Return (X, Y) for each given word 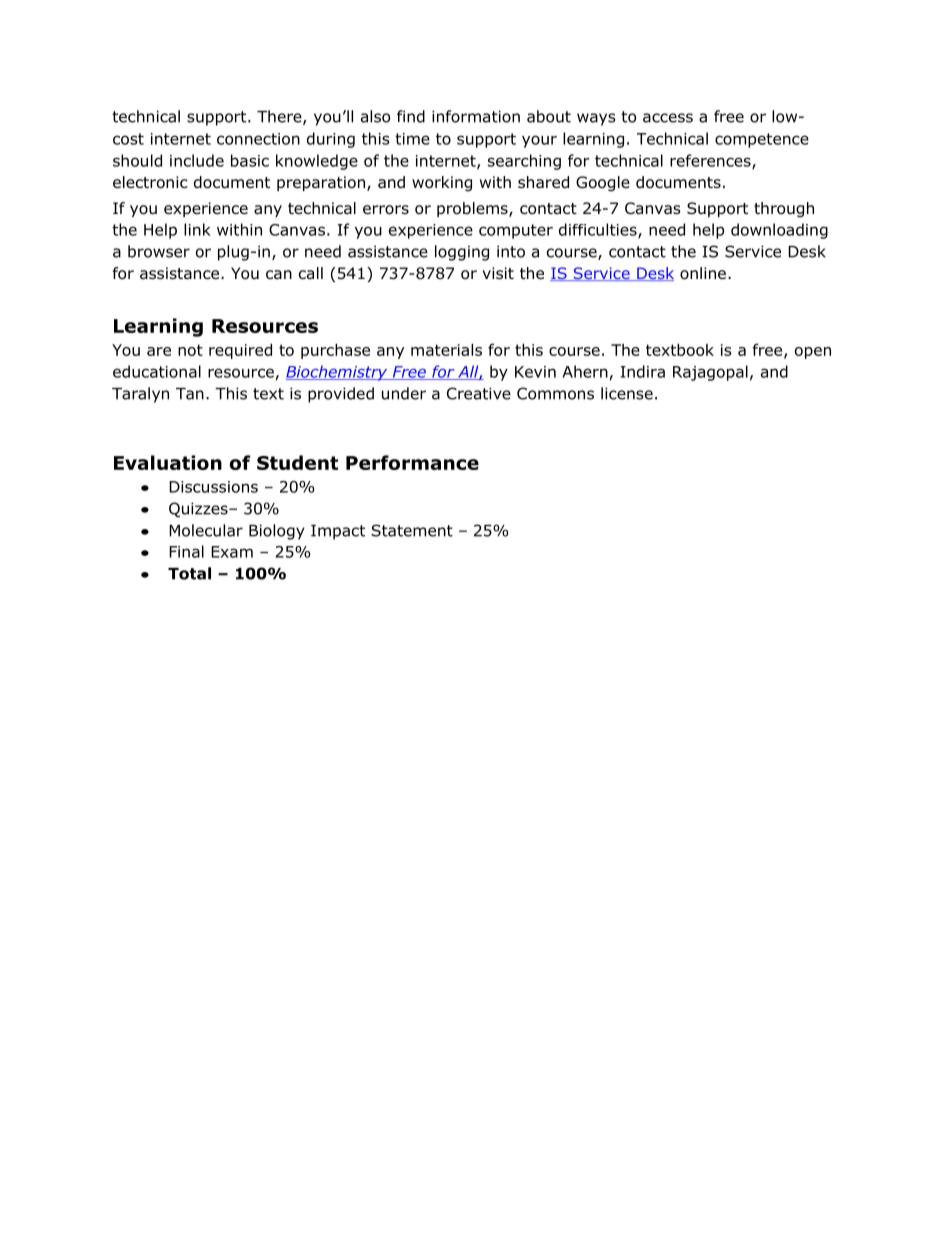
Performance (412, 462)
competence (762, 140)
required (240, 351)
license (627, 393)
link (197, 229)
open (813, 353)
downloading (779, 231)
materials (446, 350)
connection (258, 139)
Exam (232, 552)
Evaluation (168, 462)
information (476, 116)
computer (516, 231)
